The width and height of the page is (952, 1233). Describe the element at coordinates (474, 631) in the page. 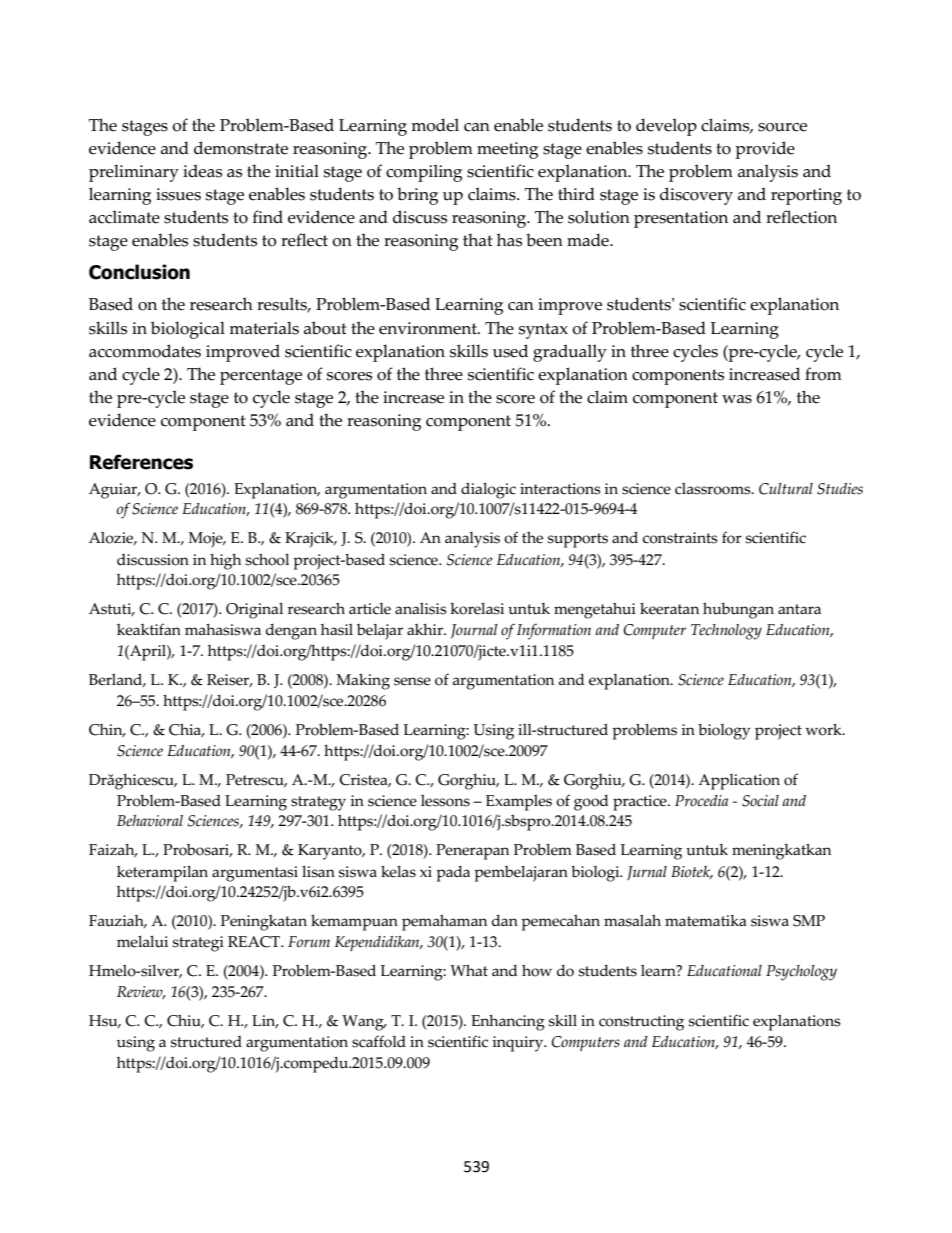

I see `Journal` at that location.
